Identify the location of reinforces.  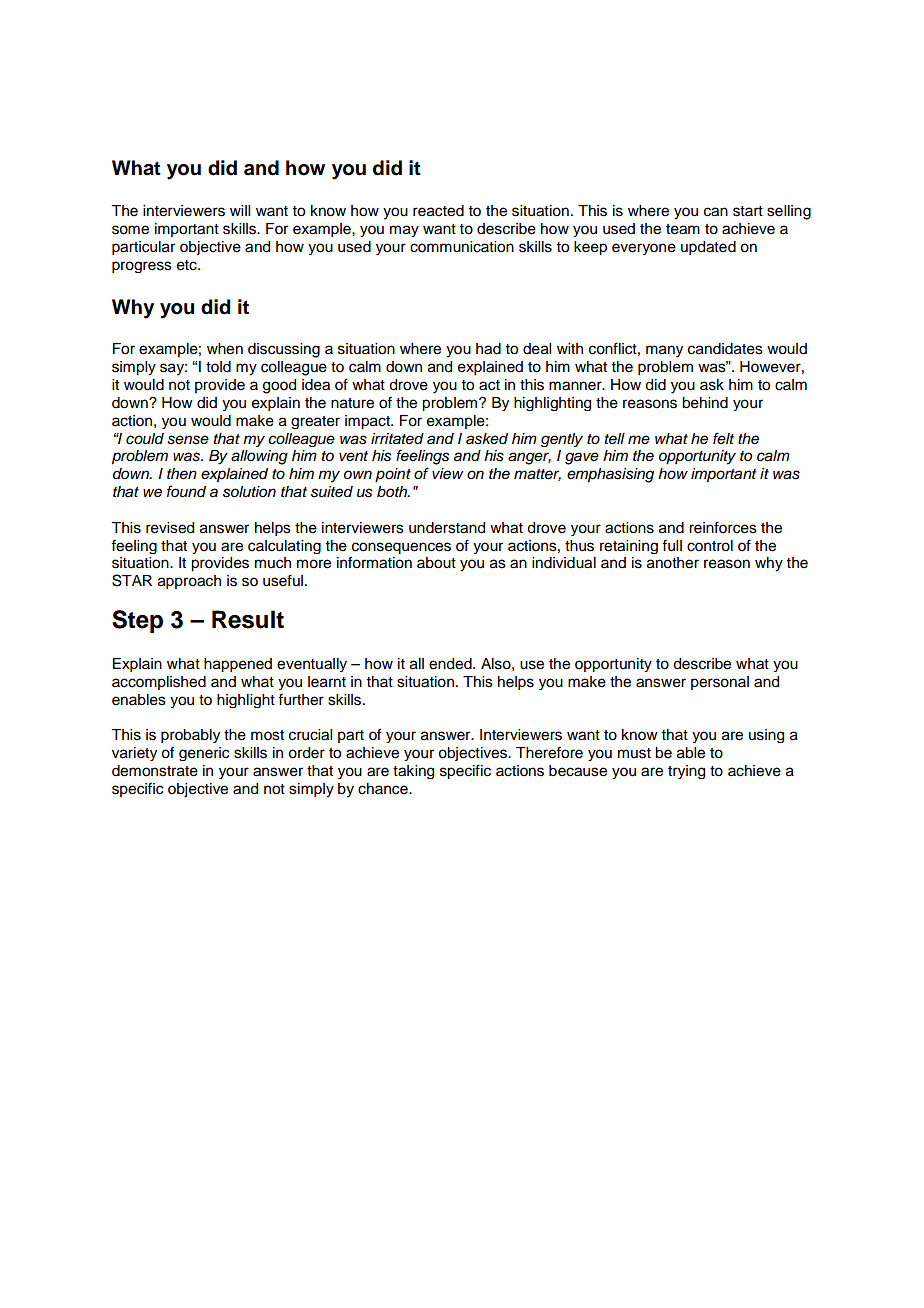
(723, 527).
